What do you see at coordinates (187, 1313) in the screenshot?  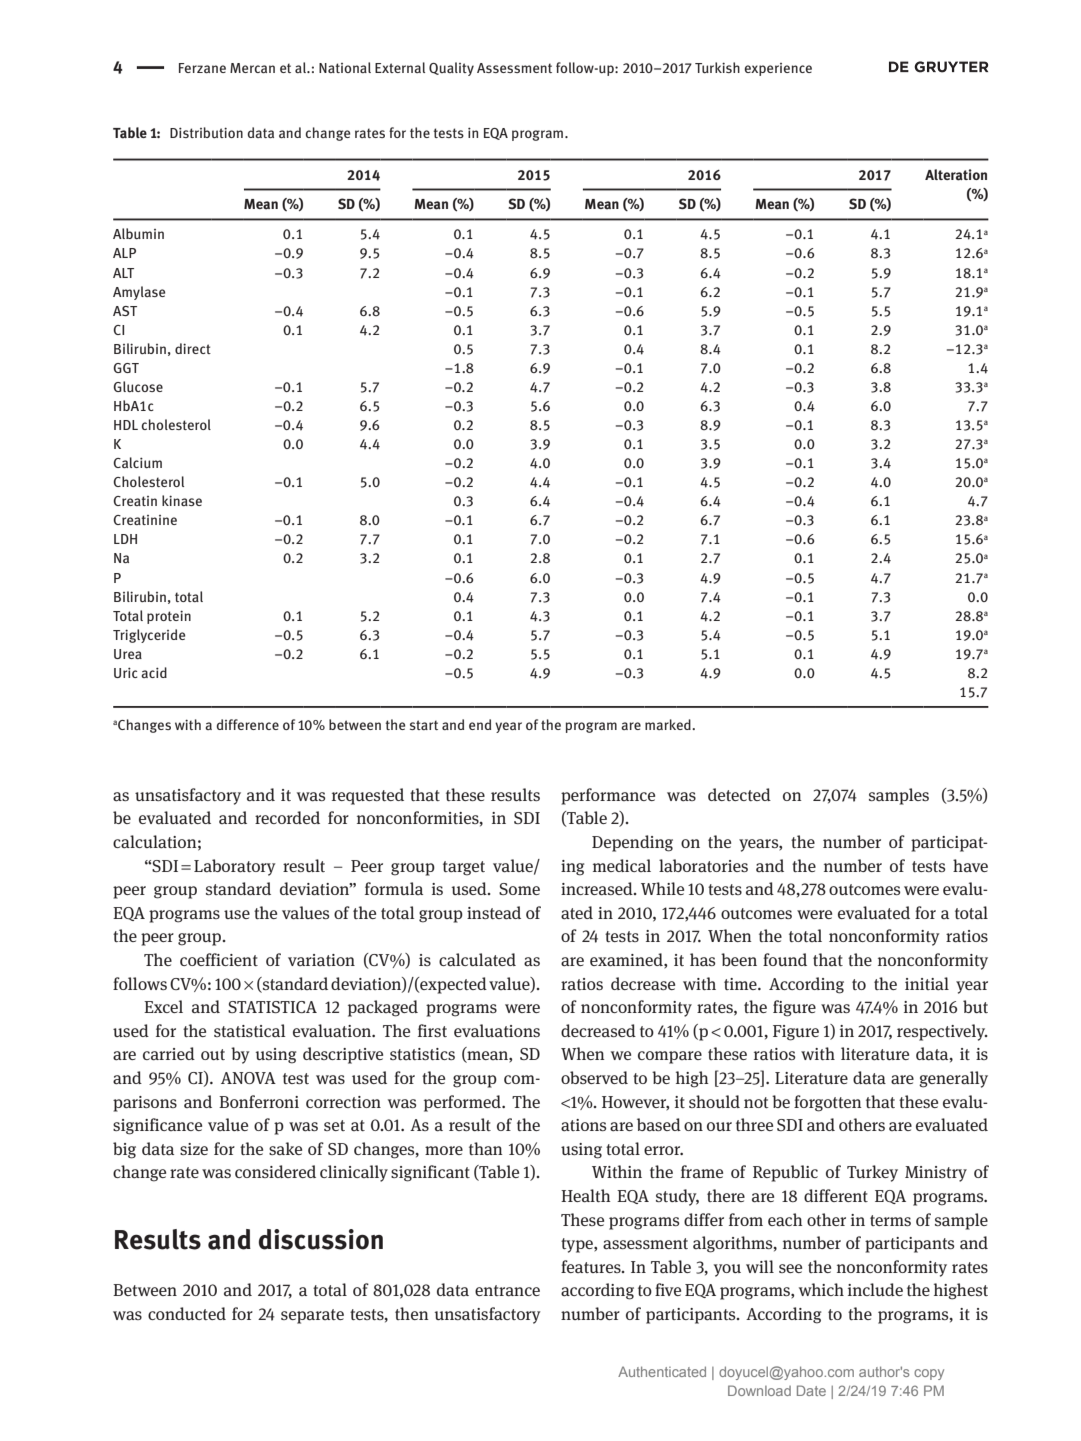 I see `conducted` at bounding box center [187, 1313].
